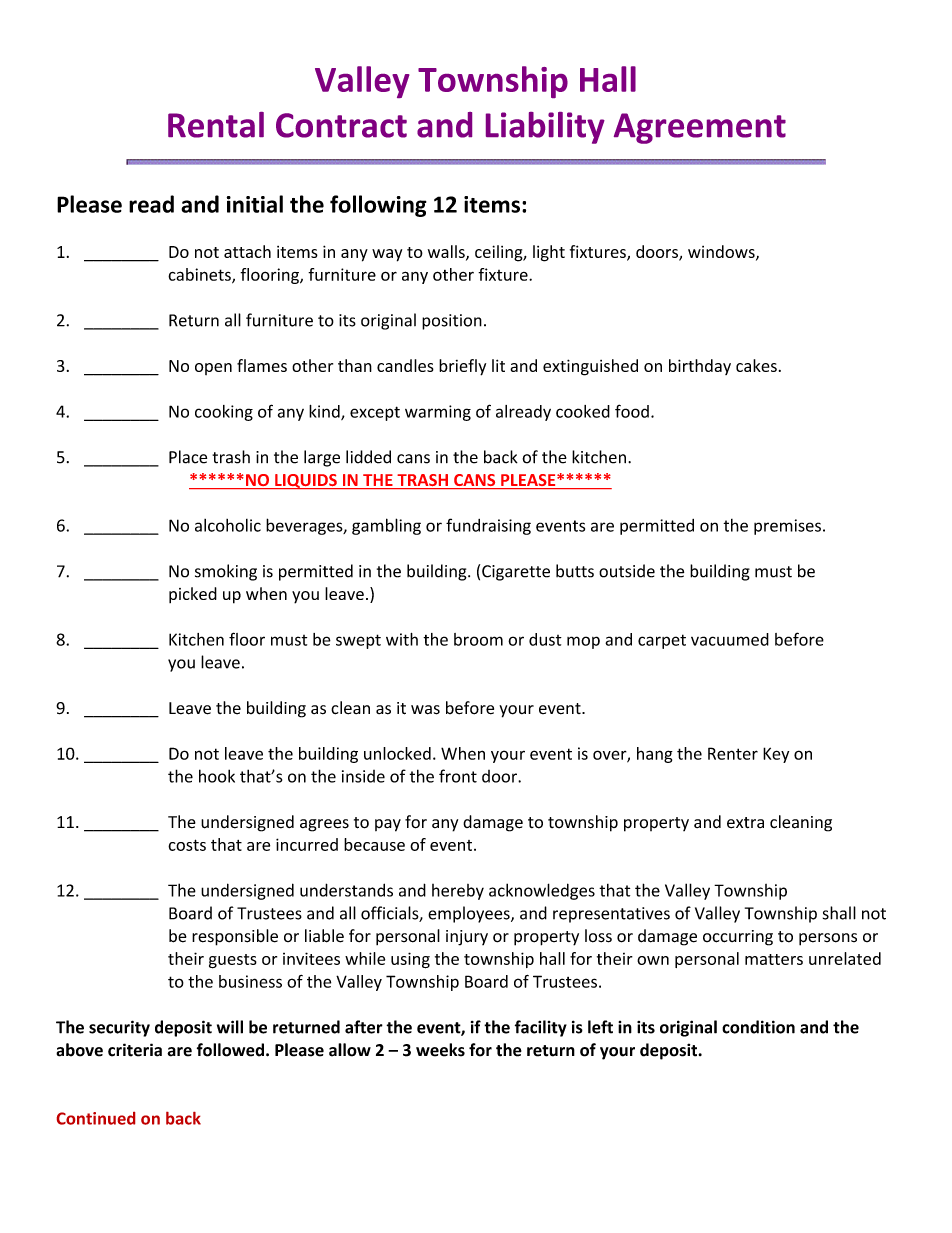 Image resolution: width=952 pixels, height=1233 pixels. What do you see at coordinates (478, 639) in the page?
I see `broom` at bounding box center [478, 639].
